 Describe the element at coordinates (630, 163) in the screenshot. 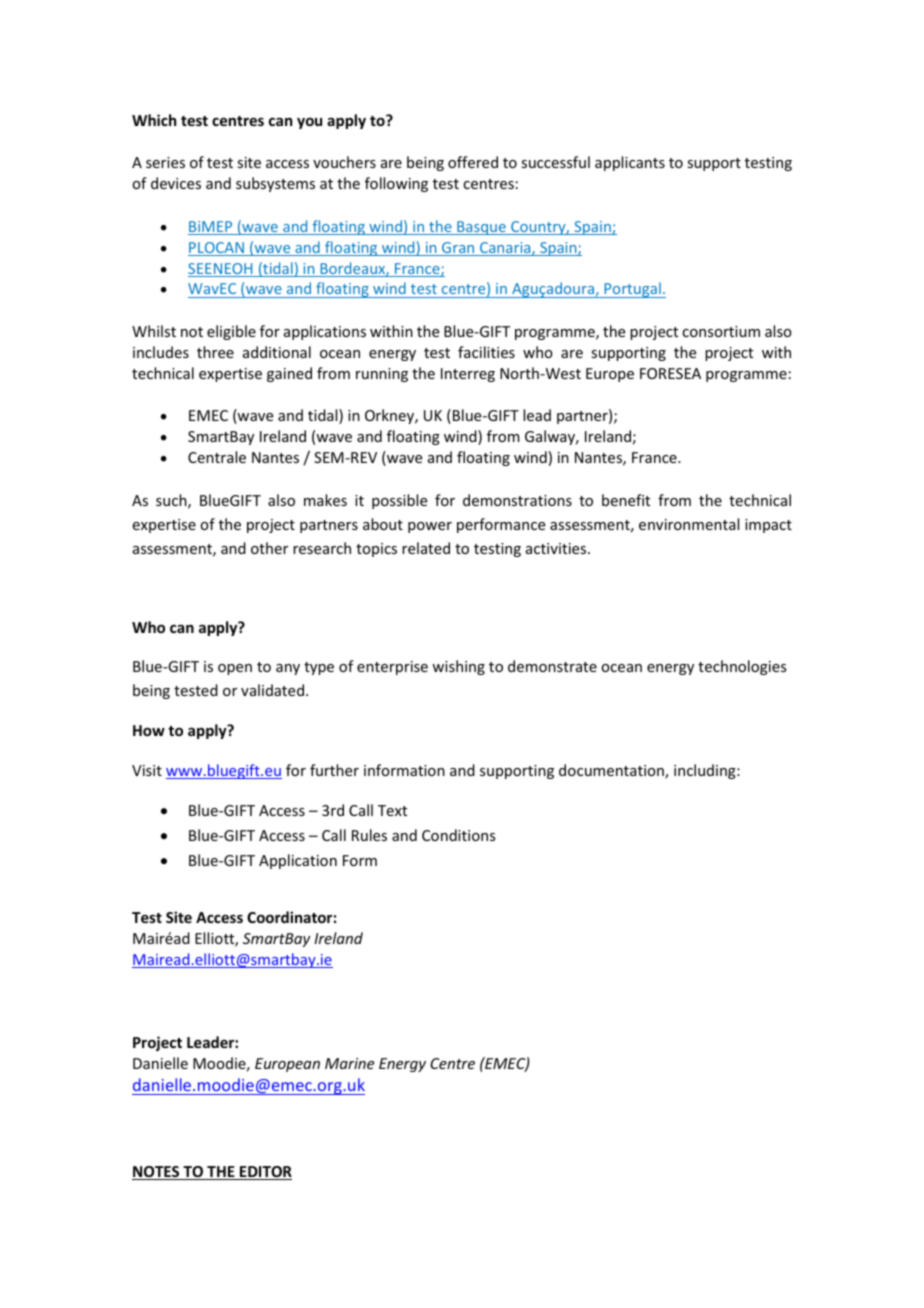

I see `applicants` at that location.
